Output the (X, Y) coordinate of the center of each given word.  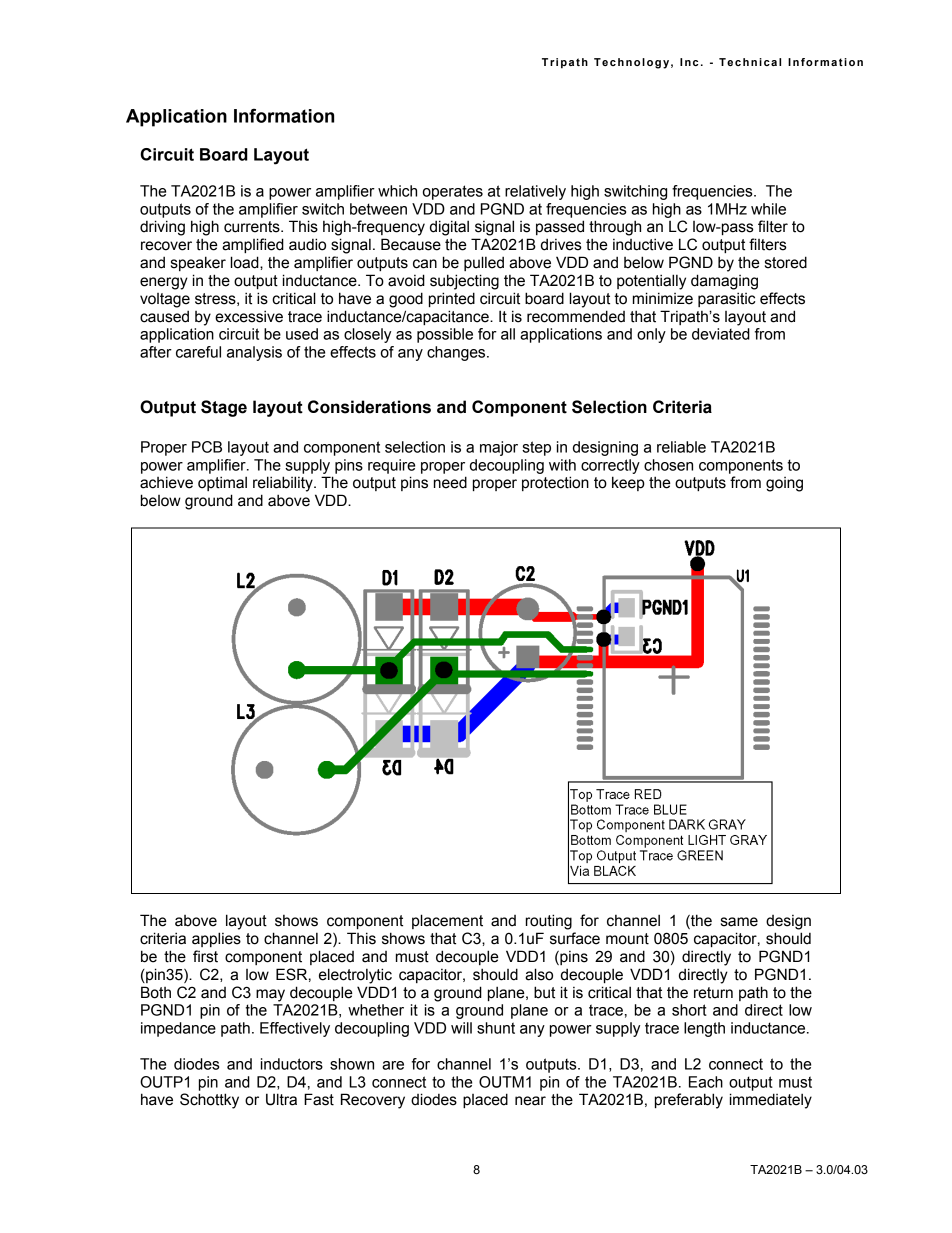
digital (449, 228)
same (739, 922)
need (450, 482)
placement (447, 921)
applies (216, 939)
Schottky (209, 1101)
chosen (668, 465)
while (768, 209)
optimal (222, 483)
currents (253, 227)
